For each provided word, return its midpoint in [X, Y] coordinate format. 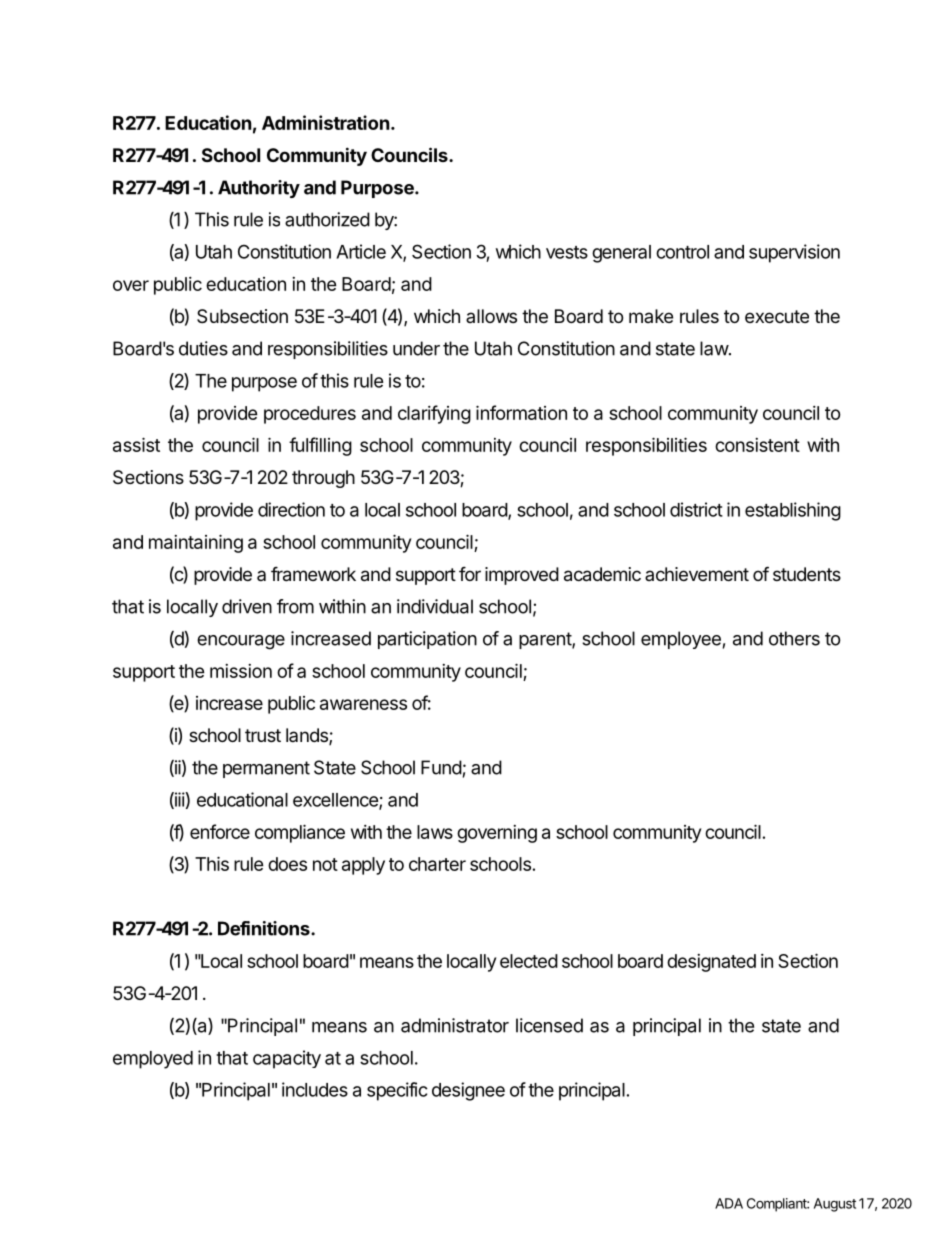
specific [397, 1091]
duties [203, 348]
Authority [259, 189]
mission [241, 671]
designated [711, 963]
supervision [794, 253]
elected [529, 961]
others [794, 638]
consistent [757, 445]
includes [315, 1089]
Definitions [265, 928]
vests [567, 252]
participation [427, 640]
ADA [729, 1203]
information [521, 412]
